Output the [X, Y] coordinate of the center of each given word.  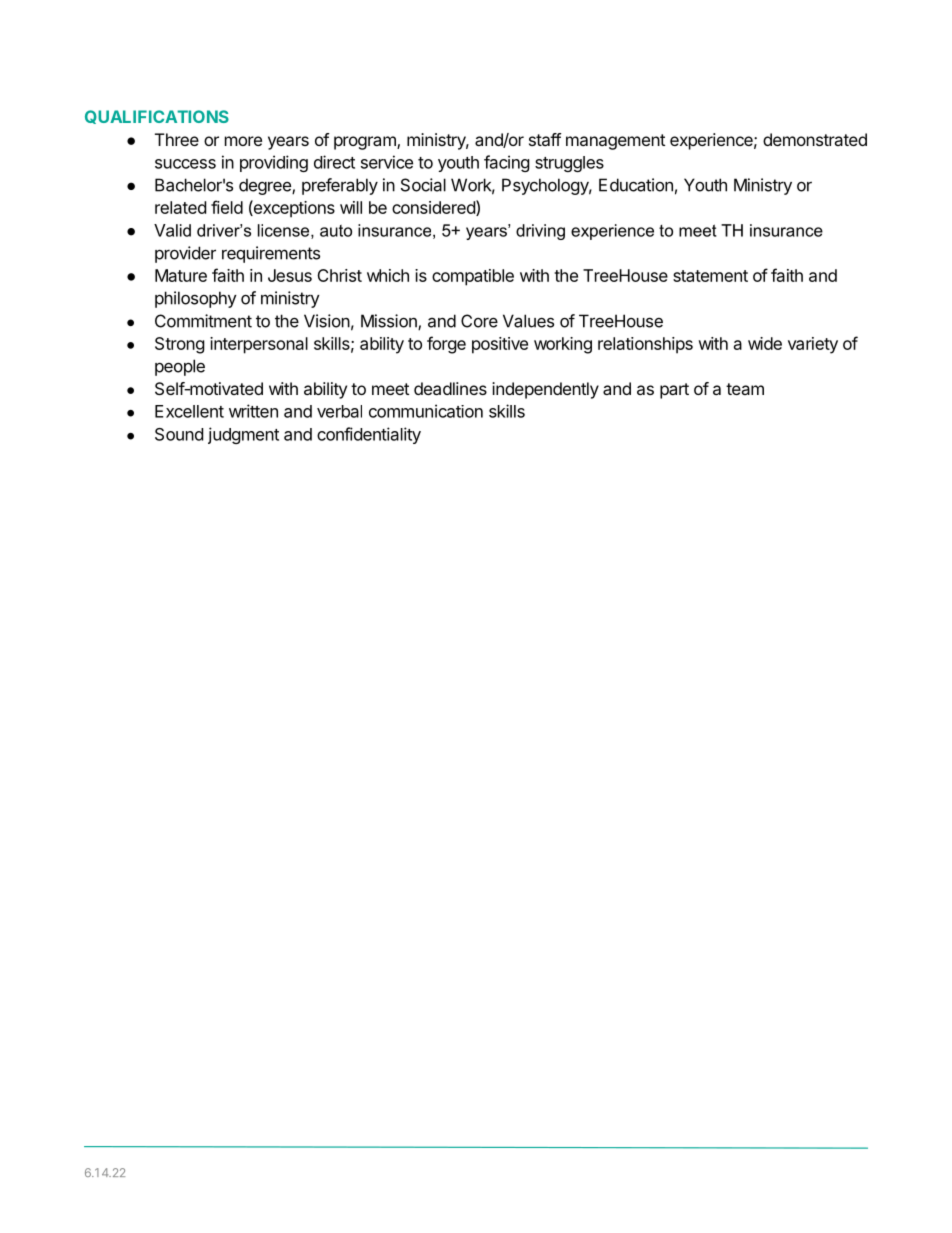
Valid [172, 230]
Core [479, 321]
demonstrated [815, 139]
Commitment [203, 321]
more [243, 141]
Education [636, 185]
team [745, 389]
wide [765, 343]
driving [540, 232]
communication [426, 411]
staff [545, 139]
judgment [243, 435]
